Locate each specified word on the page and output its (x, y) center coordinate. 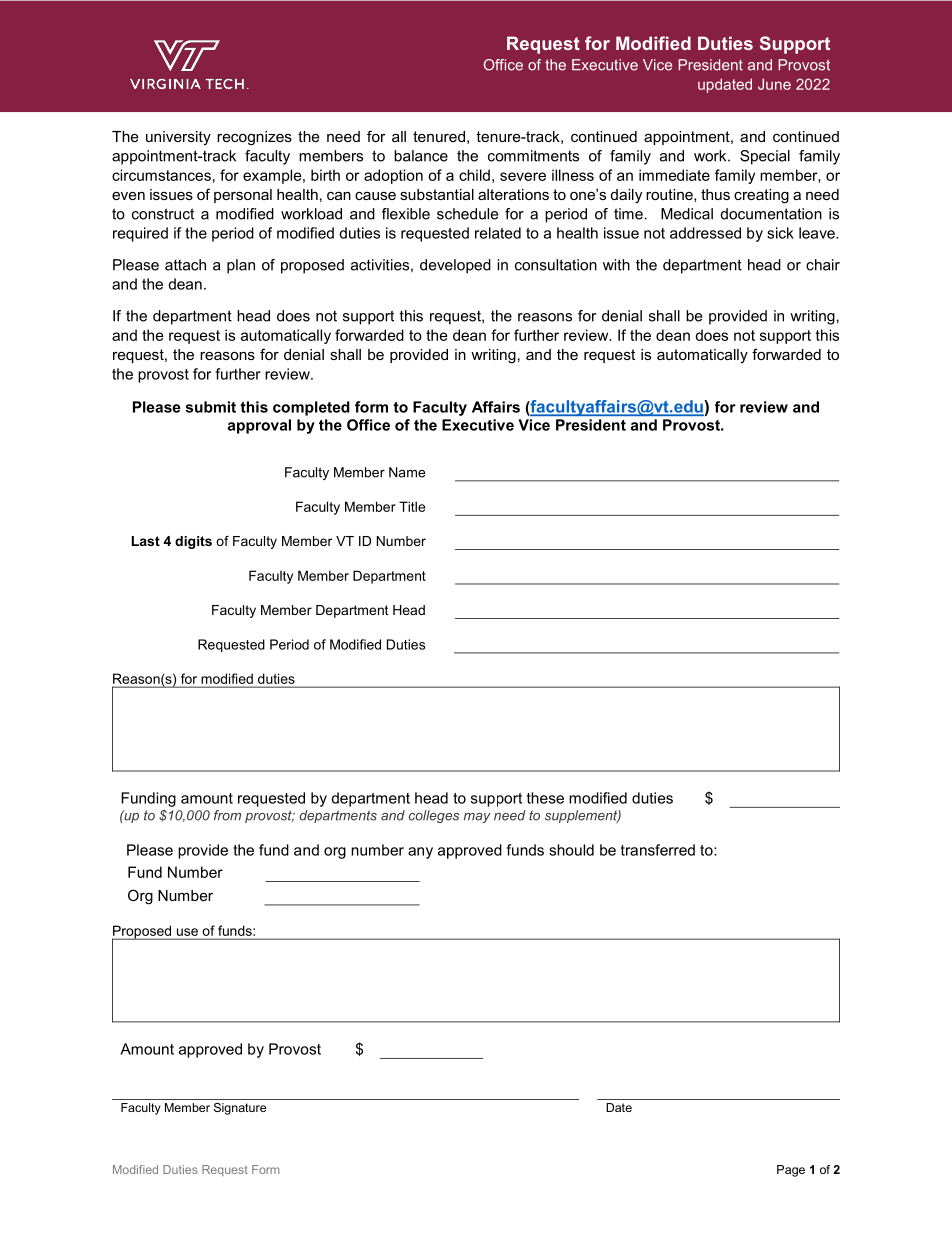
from (227, 815)
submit (211, 407)
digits (193, 542)
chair (823, 265)
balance (421, 156)
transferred (658, 850)
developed (455, 266)
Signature (240, 1109)
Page (791, 1171)
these (545, 798)
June (774, 84)
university (178, 138)
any (420, 853)
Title (412, 506)
